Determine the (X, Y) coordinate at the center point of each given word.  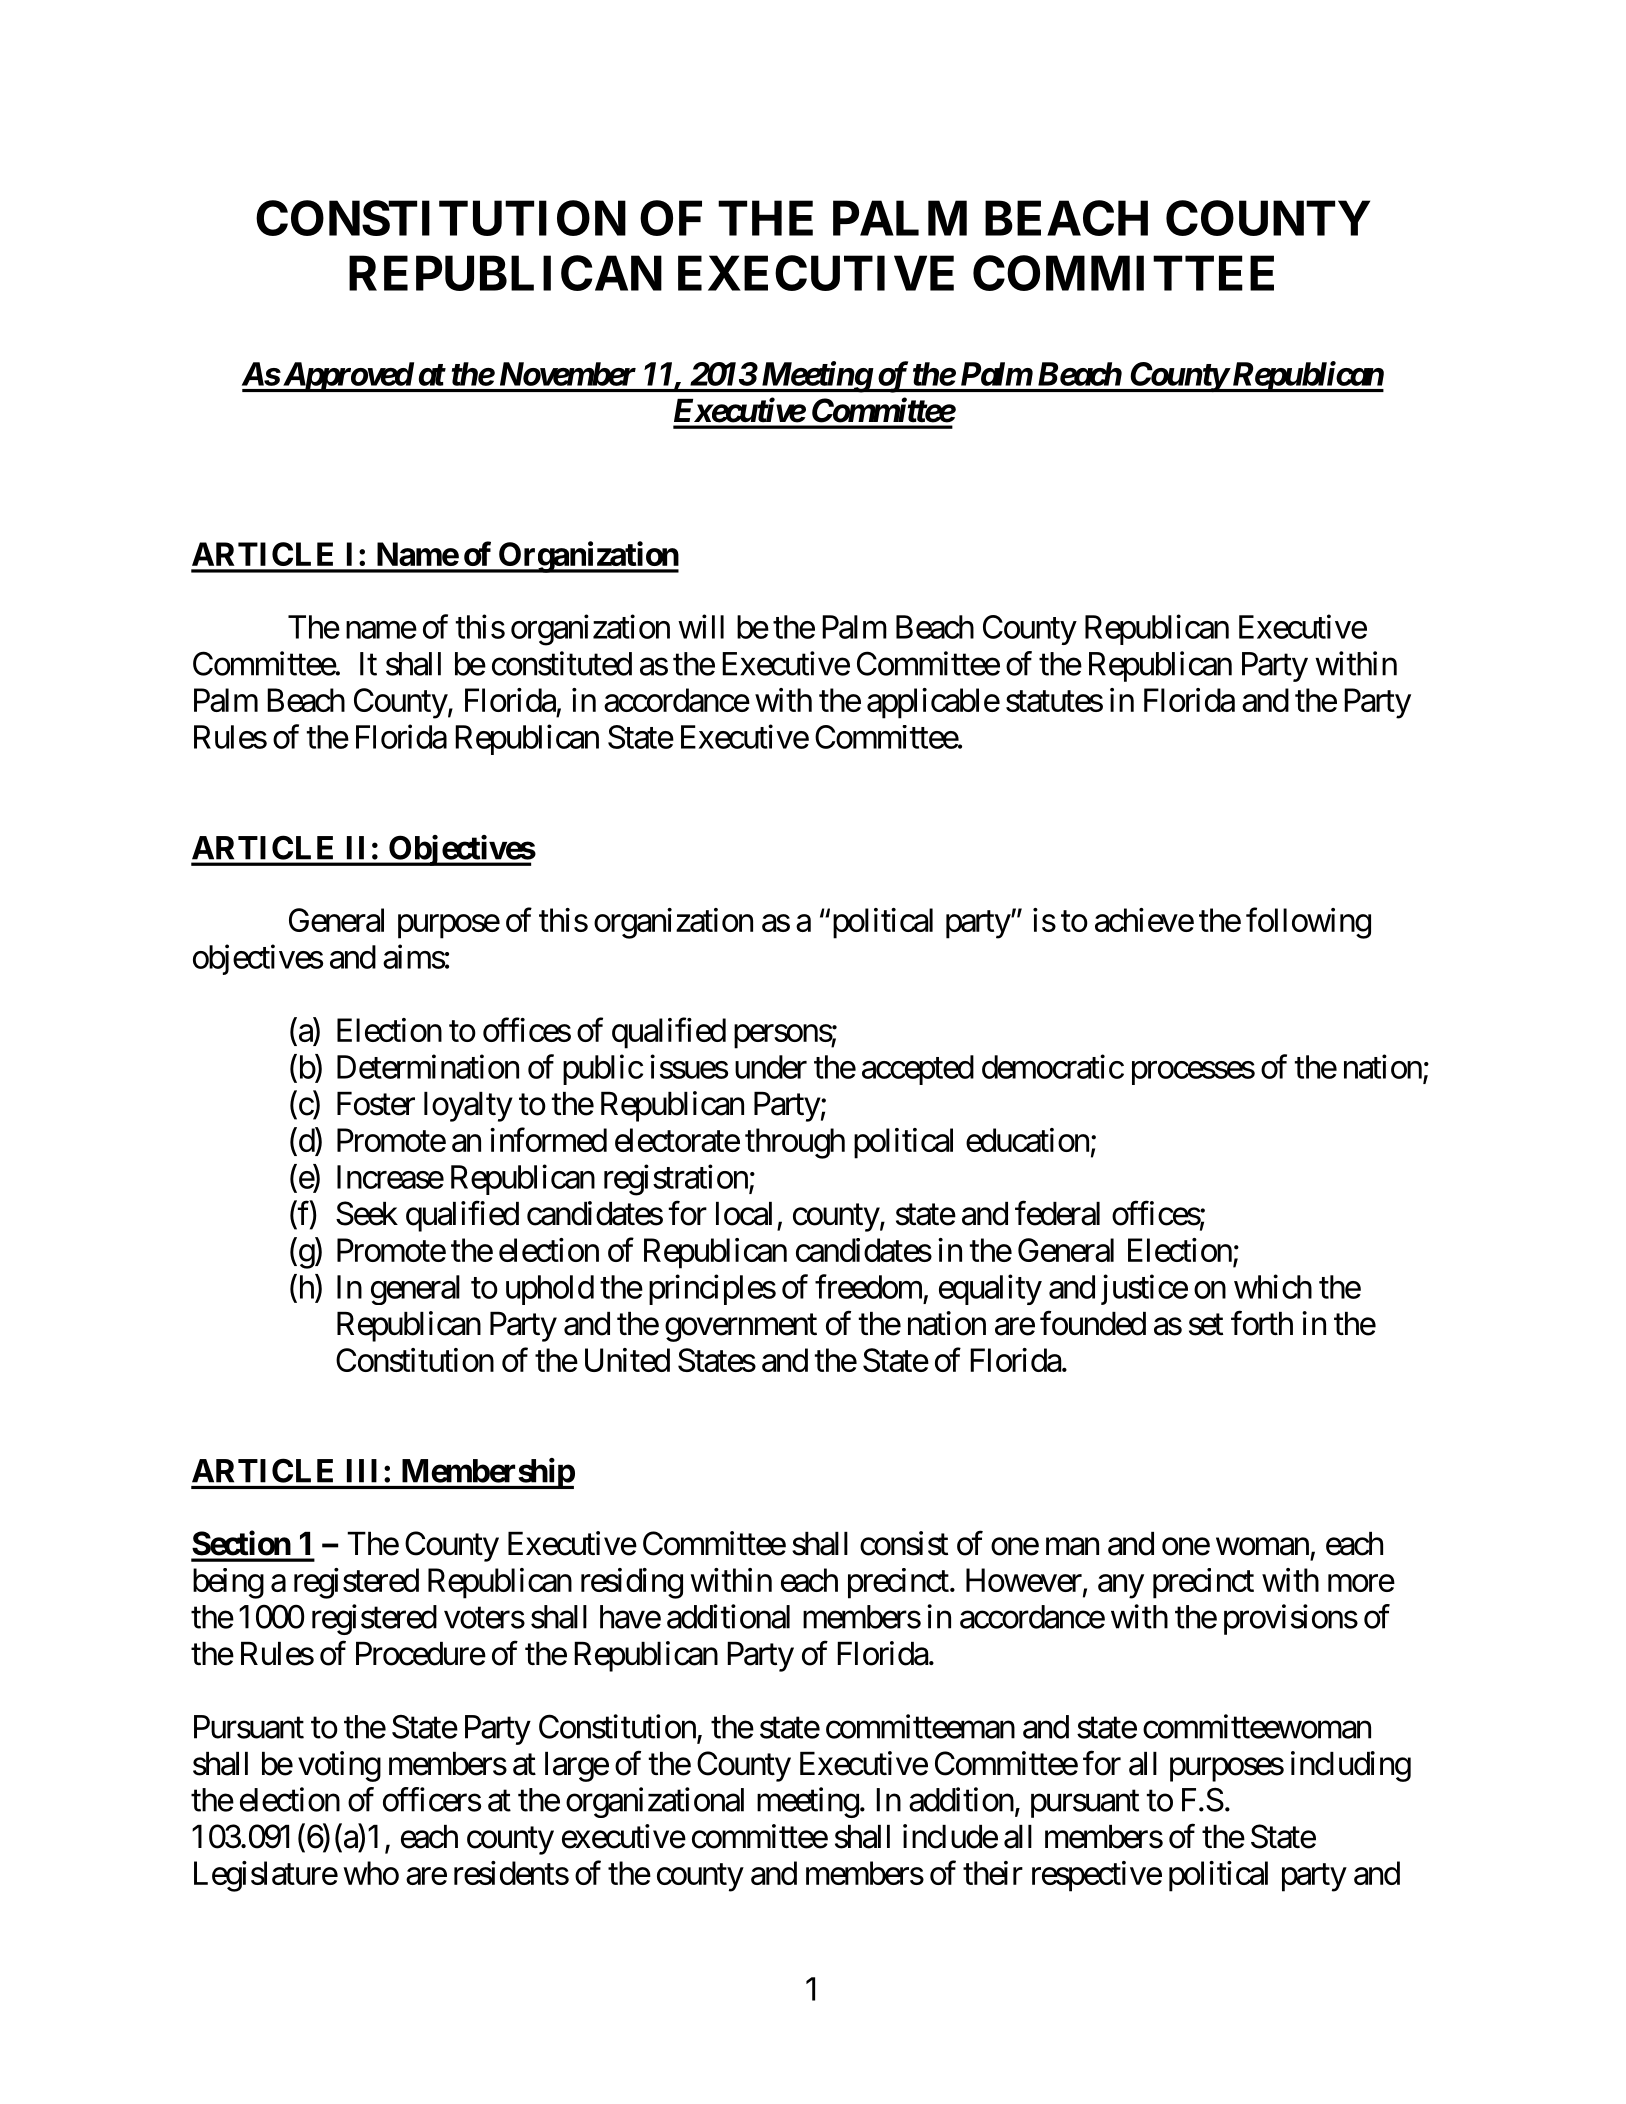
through (795, 1143)
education (1027, 1140)
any (1121, 1587)
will (701, 626)
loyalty (468, 1107)
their (993, 1873)
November (568, 374)
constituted (562, 663)
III (362, 1470)
